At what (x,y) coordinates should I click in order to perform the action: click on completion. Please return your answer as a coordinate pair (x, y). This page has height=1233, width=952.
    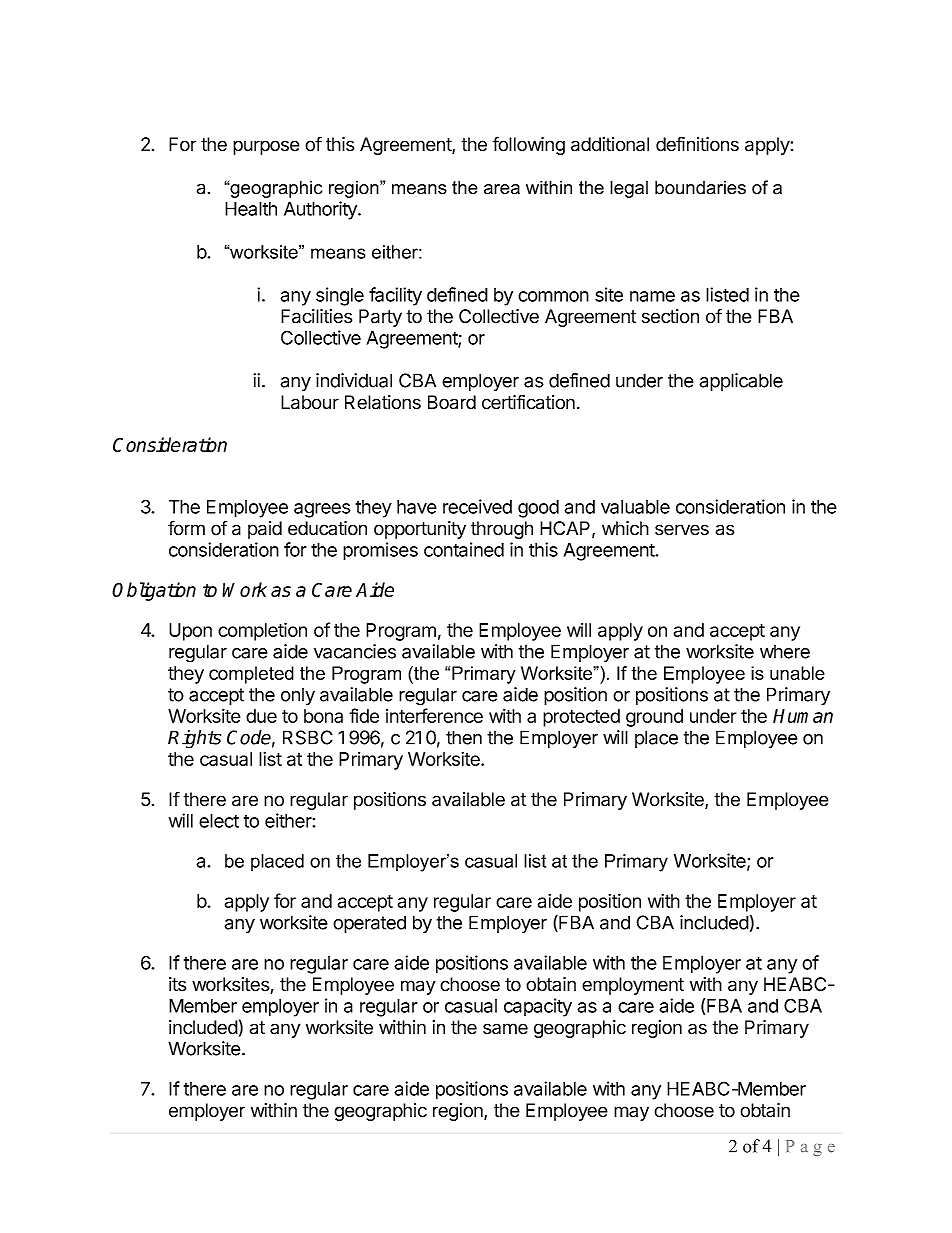
    Looking at the image, I should click on (262, 631).
